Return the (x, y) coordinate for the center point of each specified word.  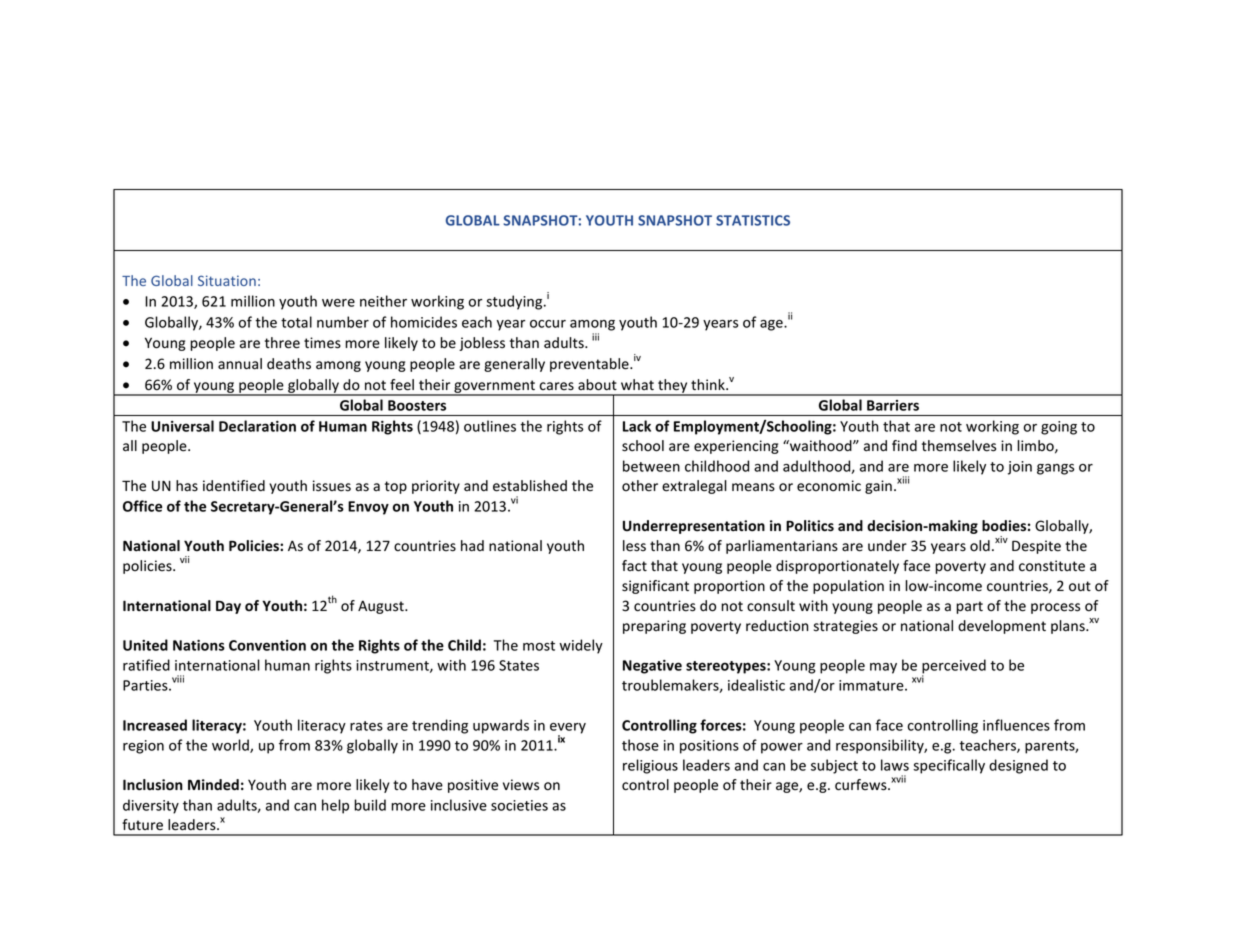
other (640, 486)
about (597, 385)
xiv (1001, 539)
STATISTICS (753, 220)
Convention (267, 645)
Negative (652, 667)
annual (240, 364)
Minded (213, 785)
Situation (227, 280)
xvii (898, 779)
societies (519, 805)
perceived (954, 667)
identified (234, 486)
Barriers (893, 405)
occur (548, 324)
